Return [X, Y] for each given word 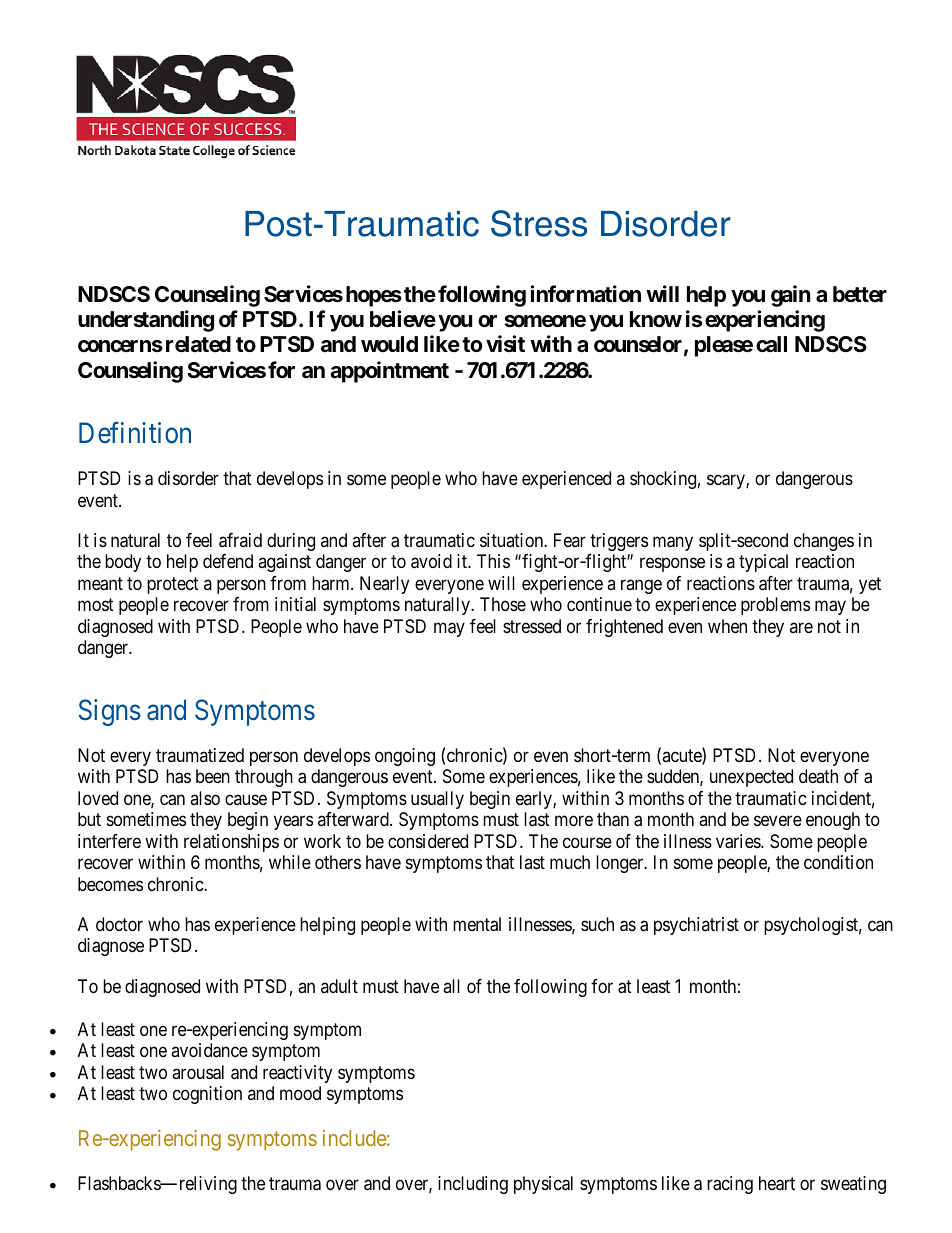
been [213, 776]
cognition [207, 1095]
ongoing [405, 757]
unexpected [751, 778]
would [389, 344]
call [771, 344]
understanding [146, 321]
